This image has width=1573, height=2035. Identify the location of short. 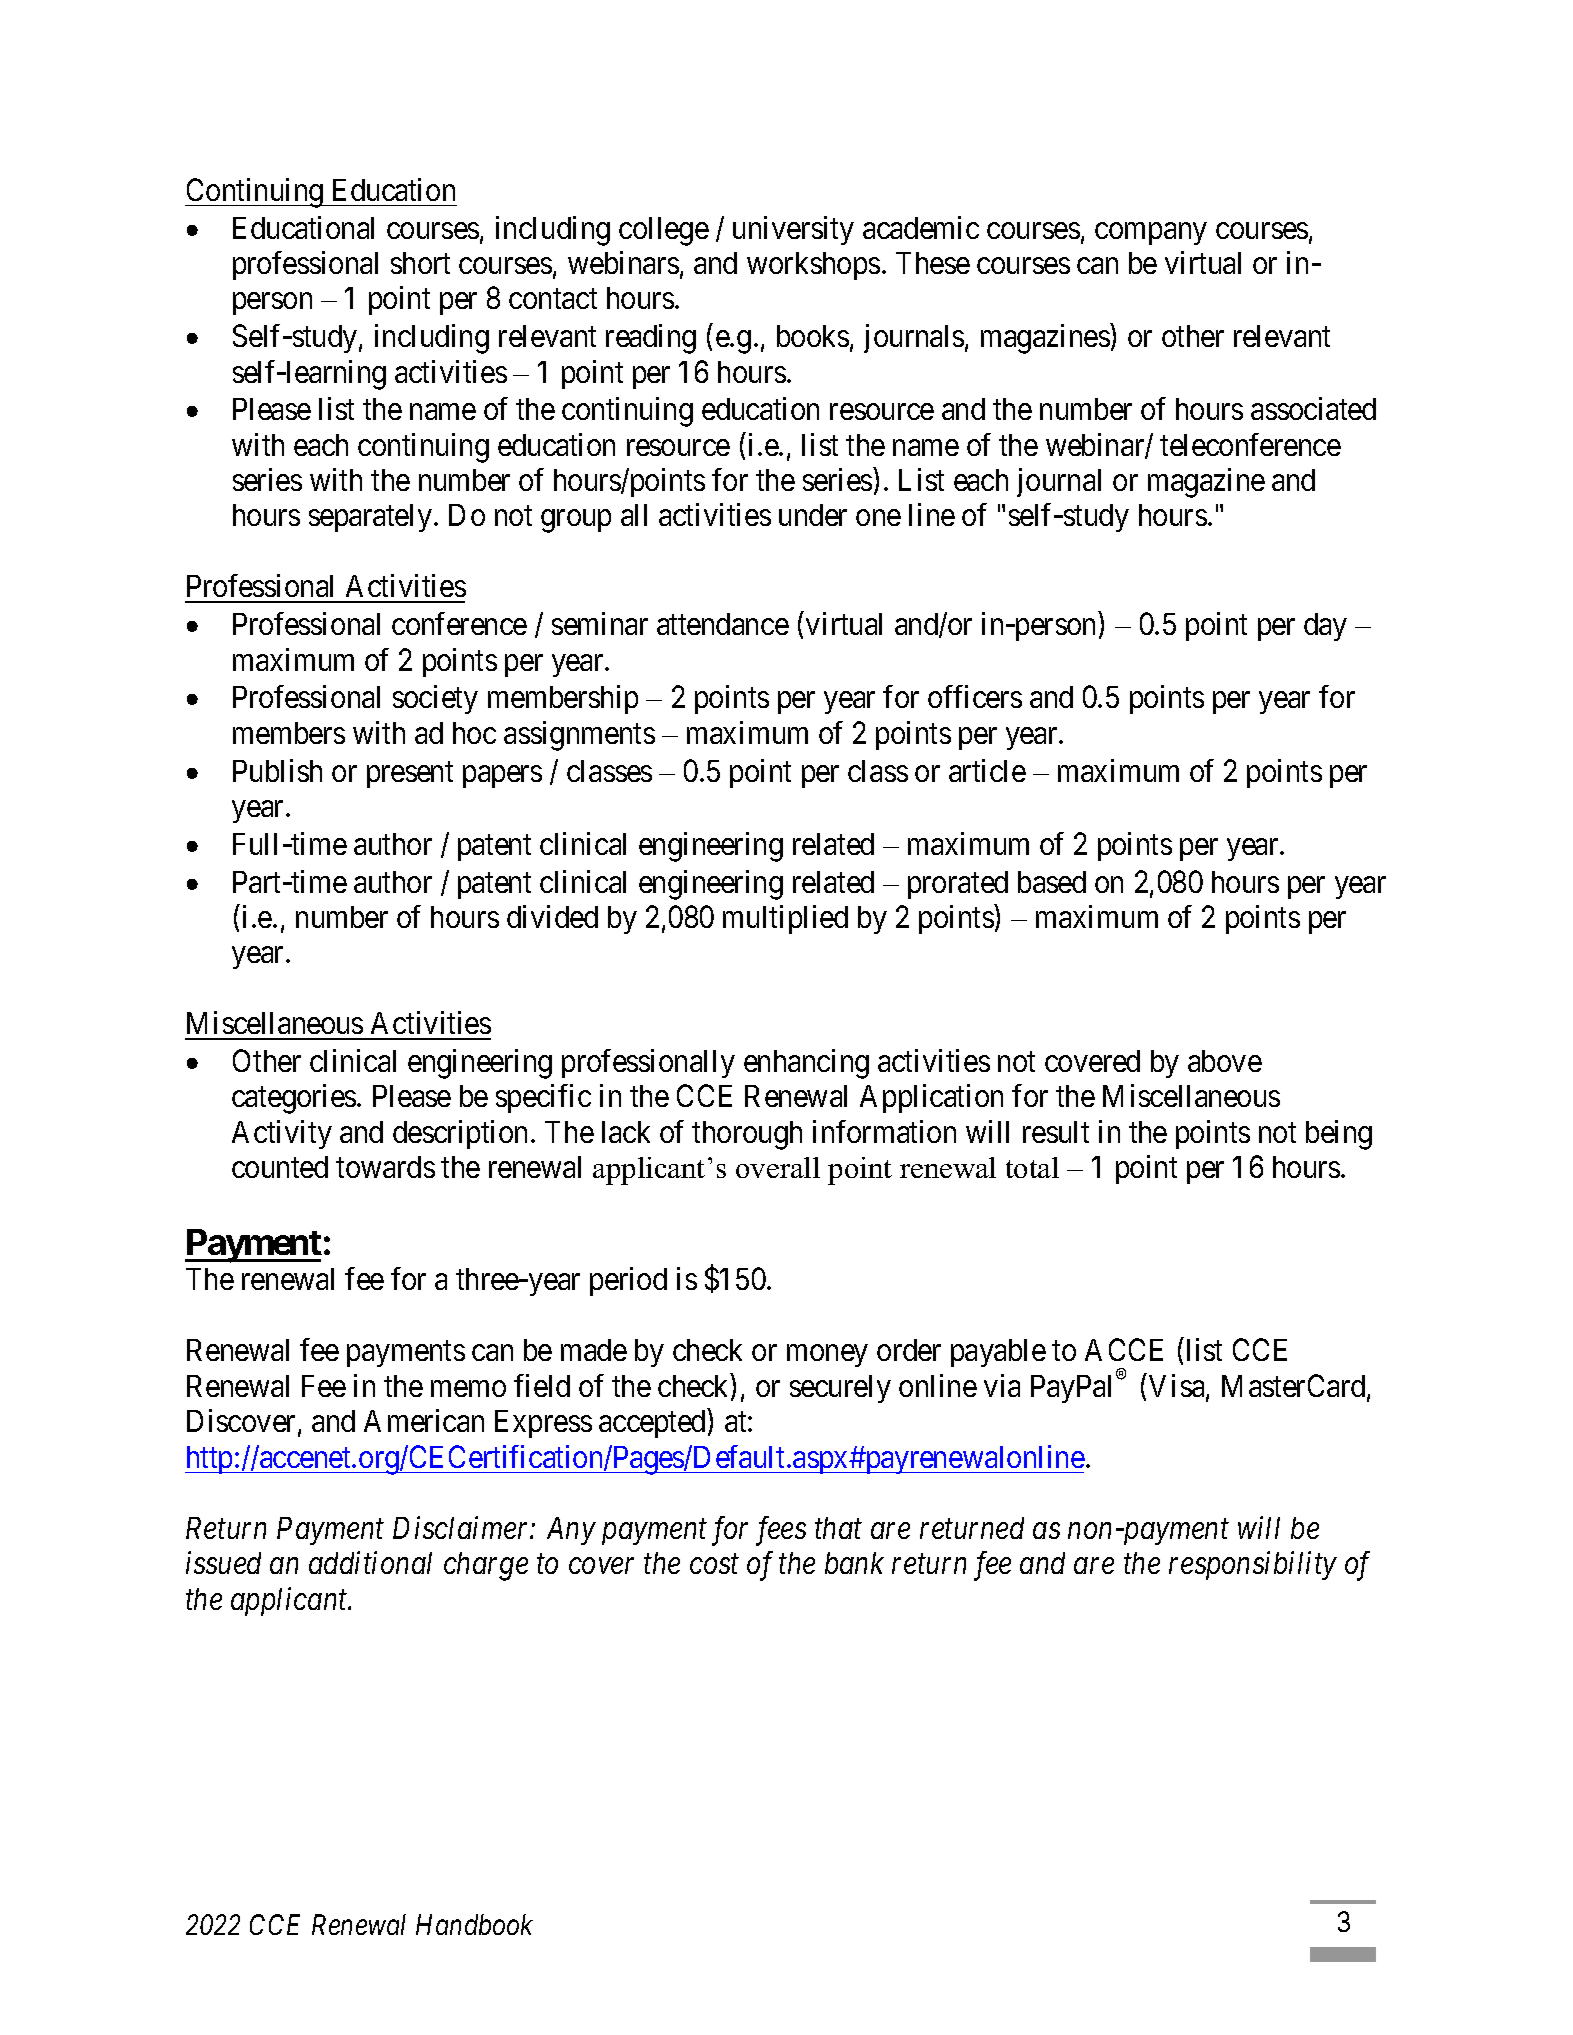
(420, 263).
